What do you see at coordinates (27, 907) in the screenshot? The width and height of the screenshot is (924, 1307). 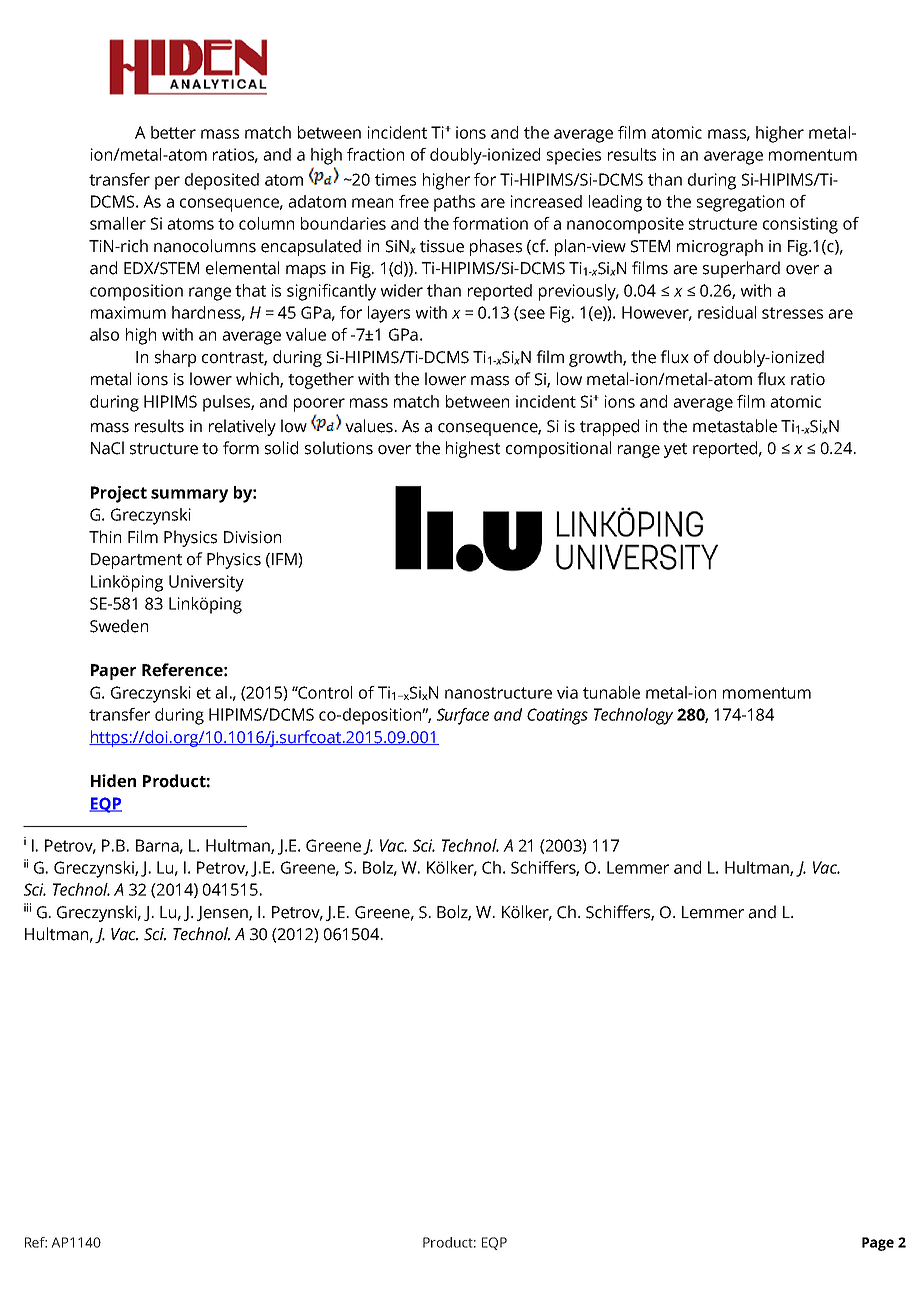 I see `iii` at bounding box center [27, 907].
